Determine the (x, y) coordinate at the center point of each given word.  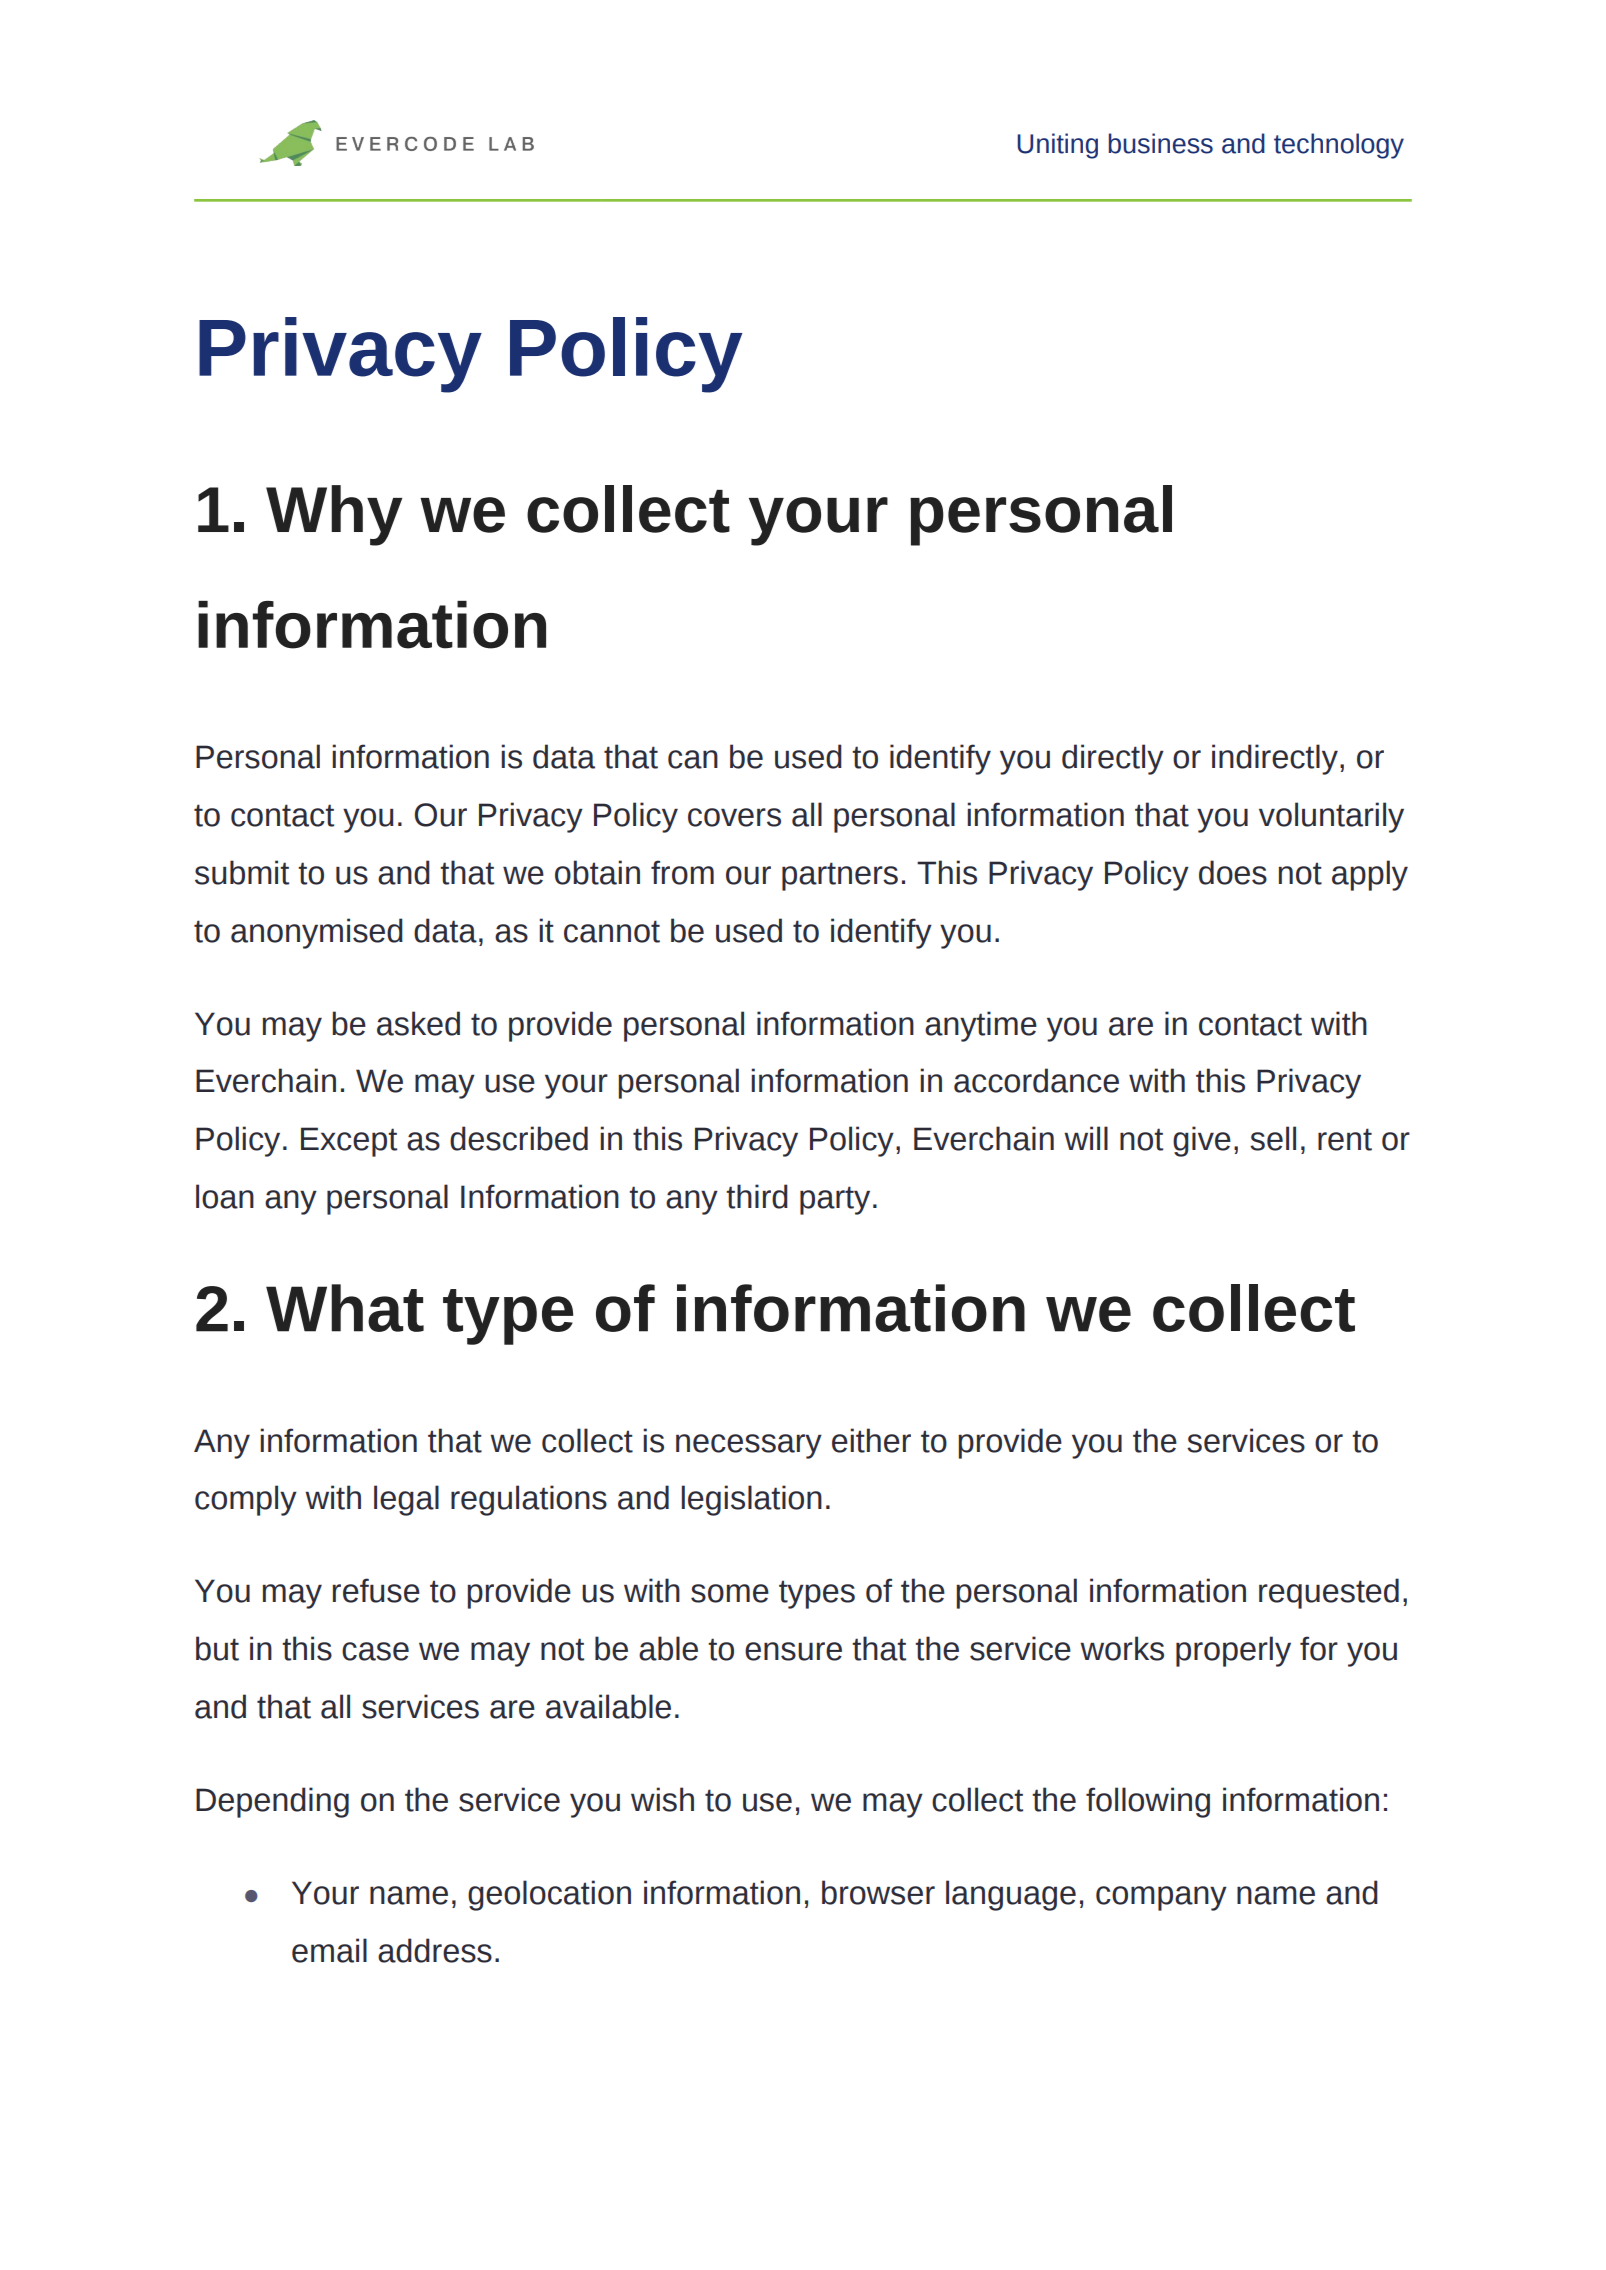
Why (334, 515)
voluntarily (1331, 817)
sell (1273, 1138)
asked (418, 1023)
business (1160, 143)
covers (734, 817)
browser (878, 1892)
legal (406, 1500)
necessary (749, 1446)
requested (1329, 1593)
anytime (981, 1026)
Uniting (1057, 146)
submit (242, 872)
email (329, 1950)
